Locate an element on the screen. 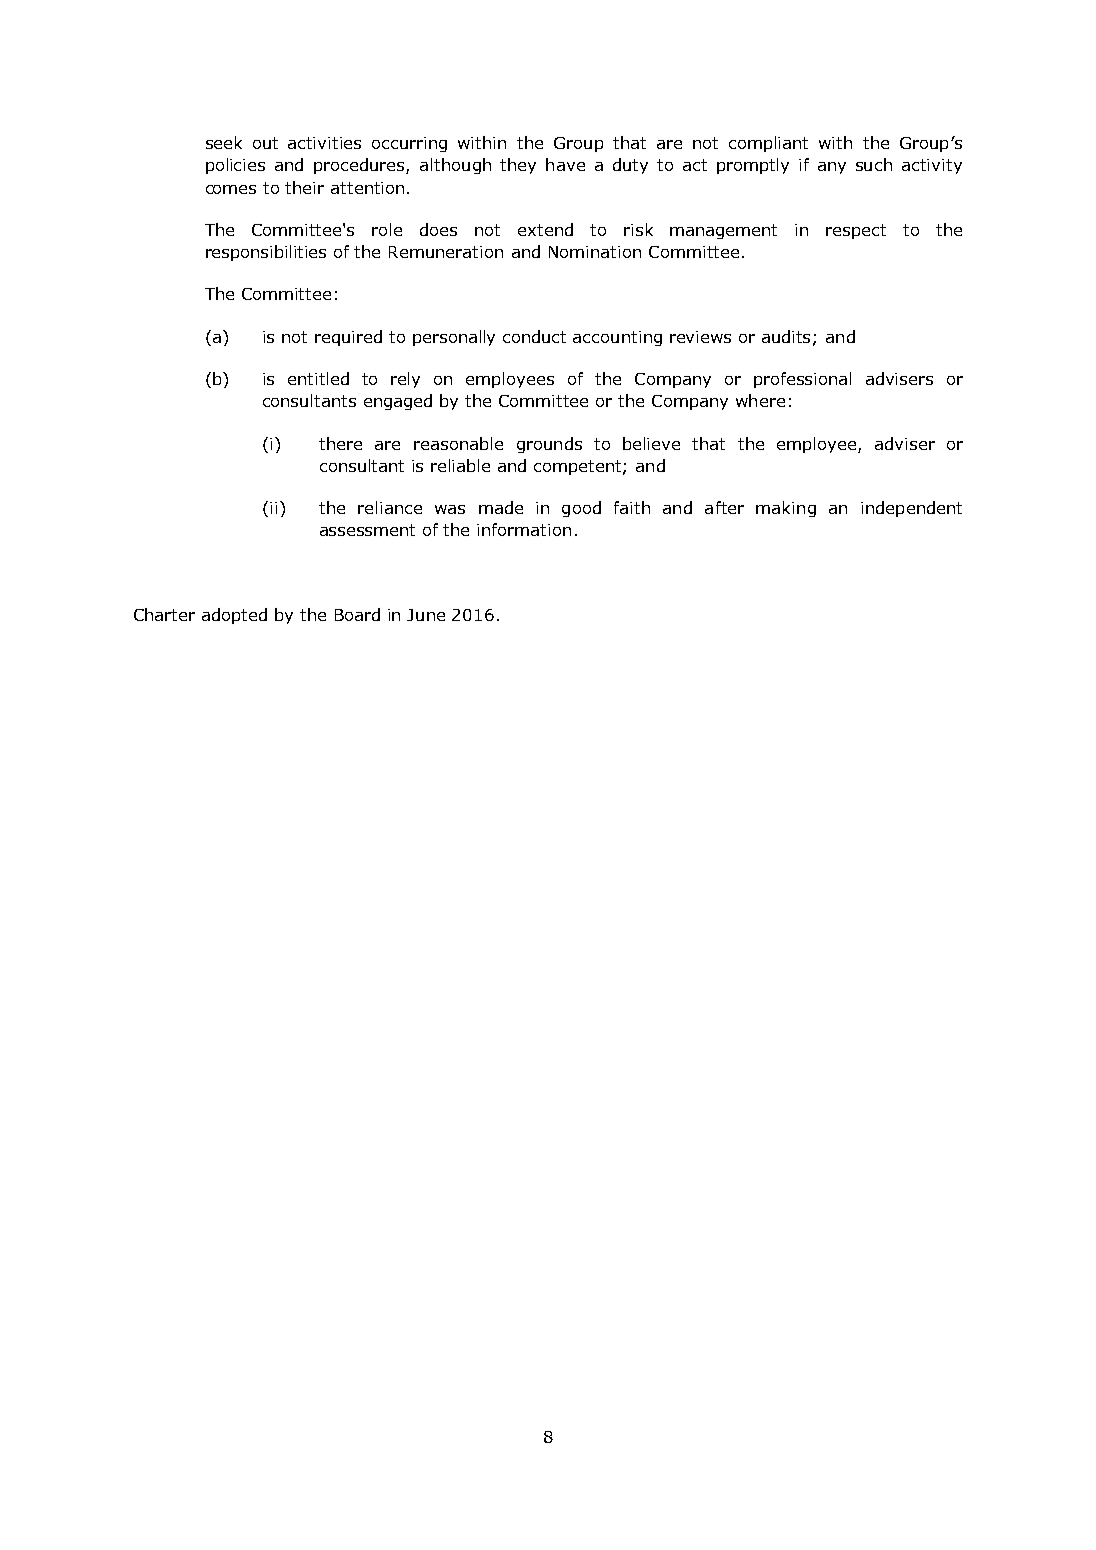 The width and height of the screenshot is (1096, 1550). conduct is located at coordinates (534, 336).
